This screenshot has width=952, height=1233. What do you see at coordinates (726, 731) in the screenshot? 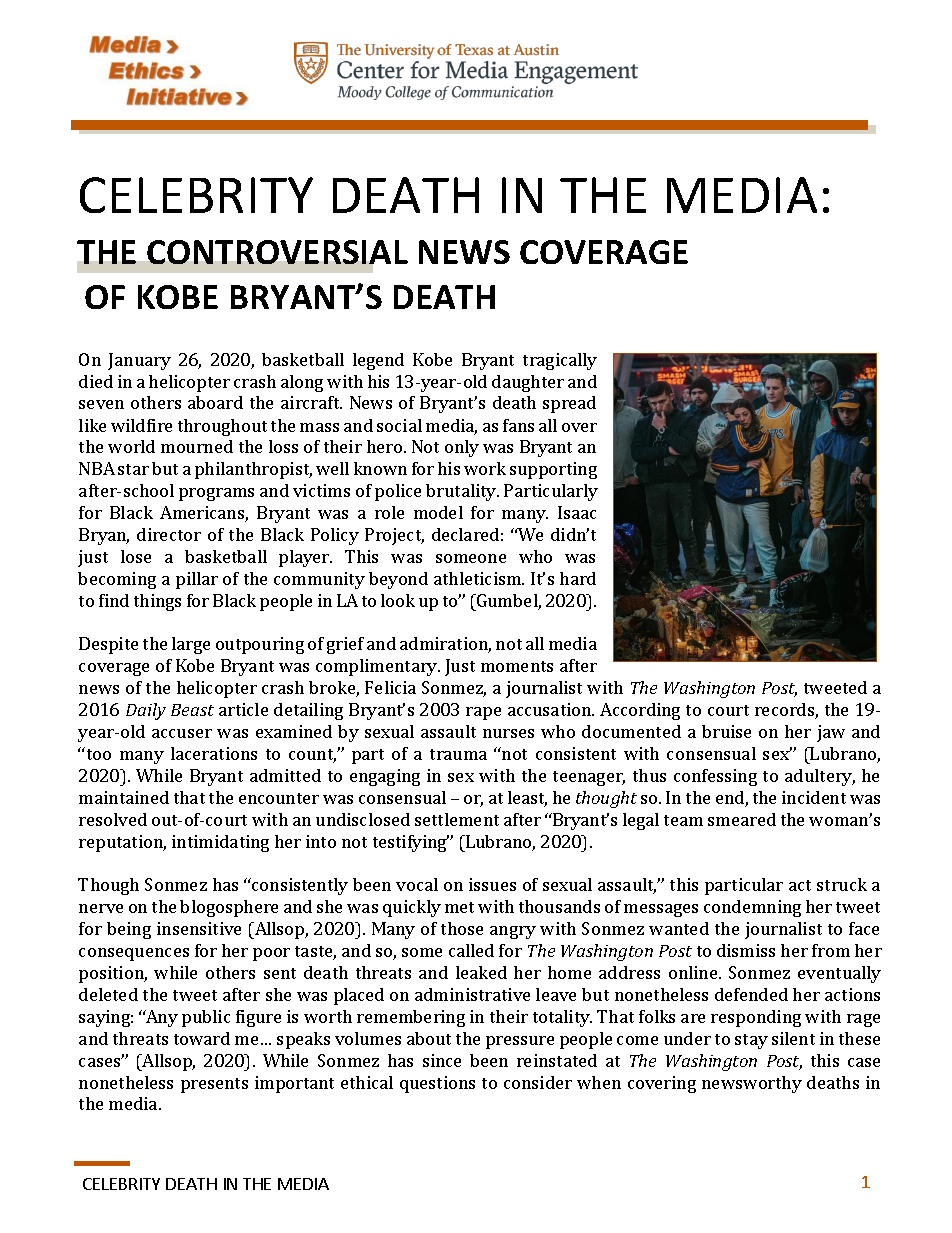
I see `bruise` at bounding box center [726, 731].
